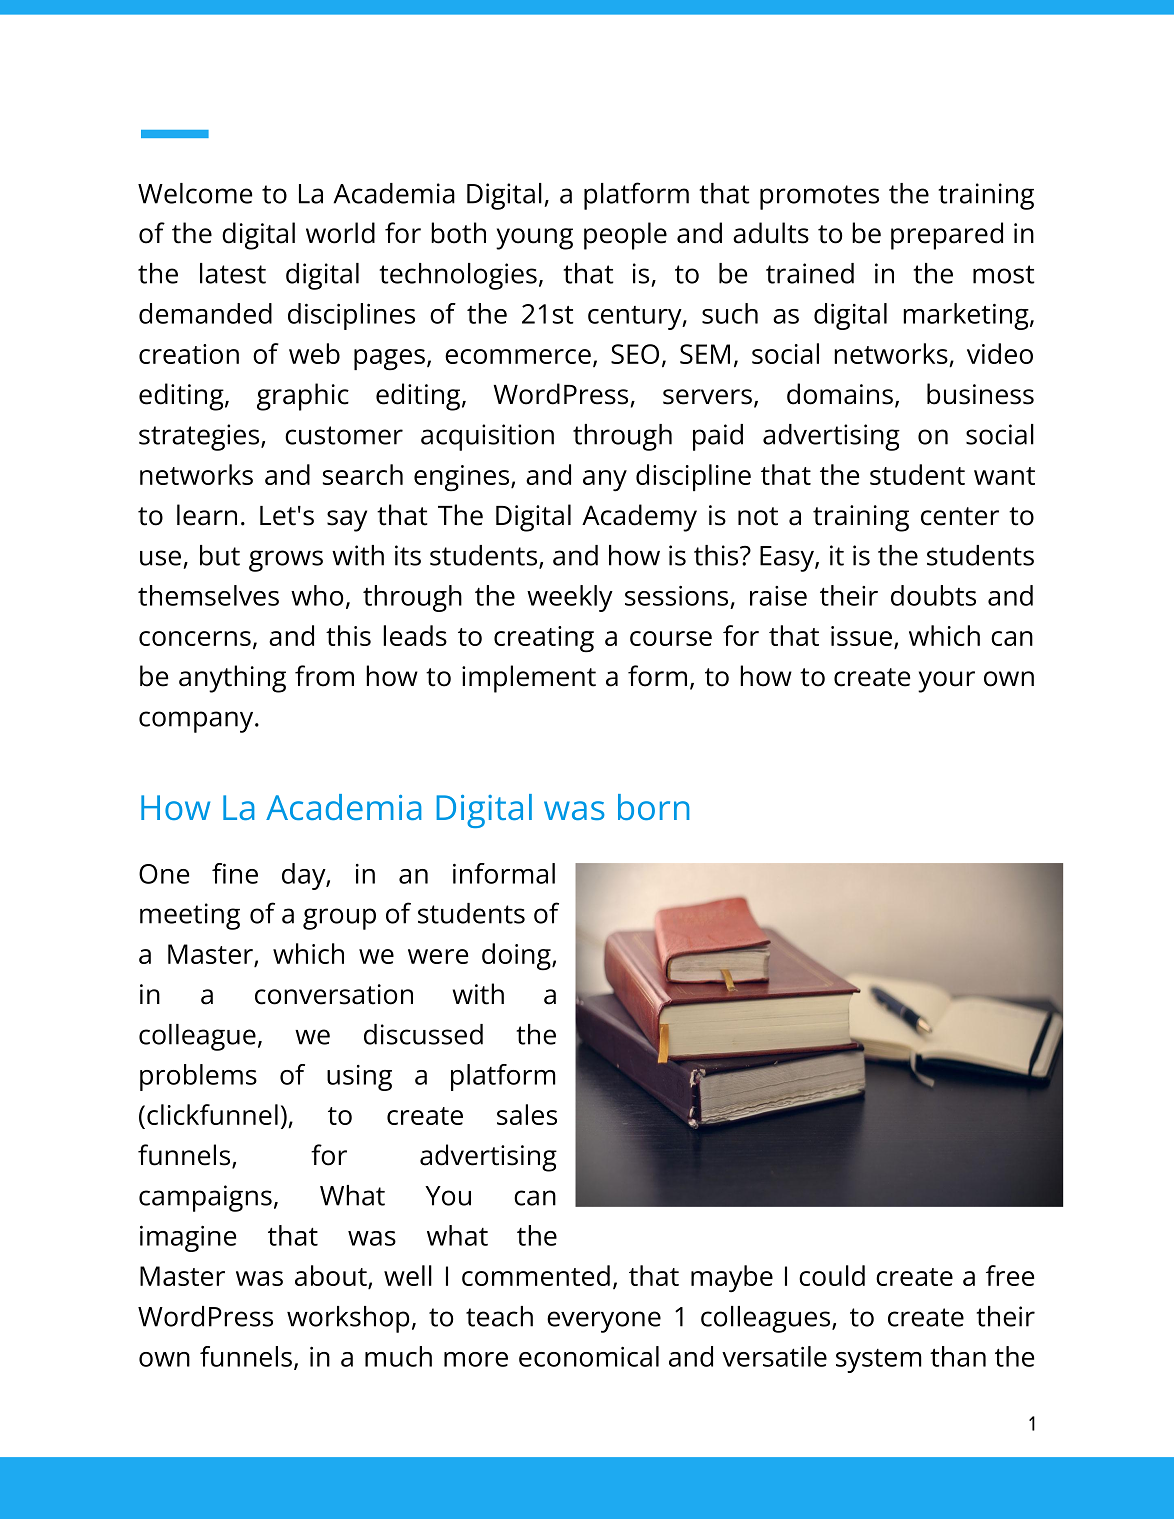 Image resolution: width=1174 pixels, height=1519 pixels. Describe the element at coordinates (625, 236) in the screenshot. I see `people` at that location.
